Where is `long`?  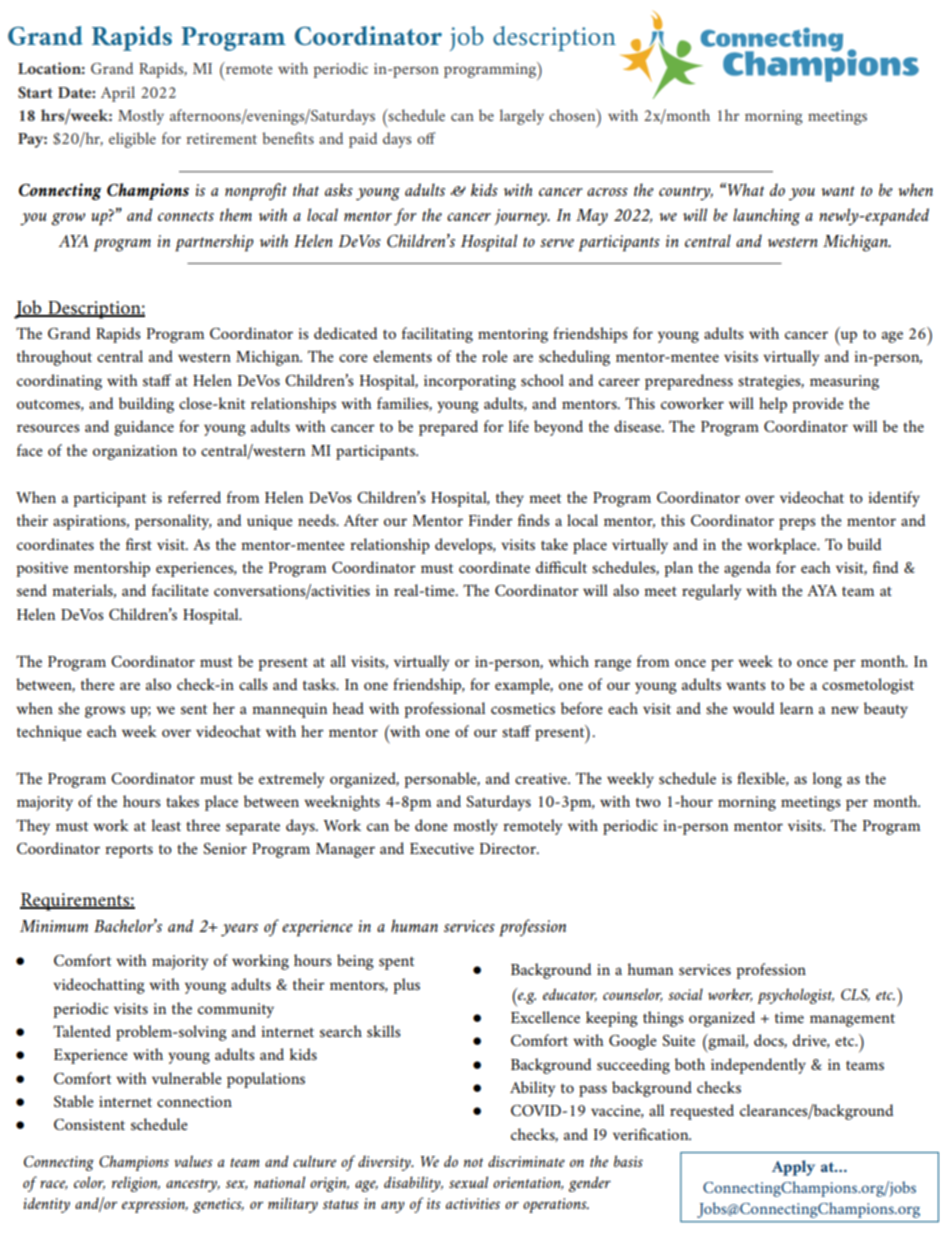
long is located at coordinates (827, 780).
